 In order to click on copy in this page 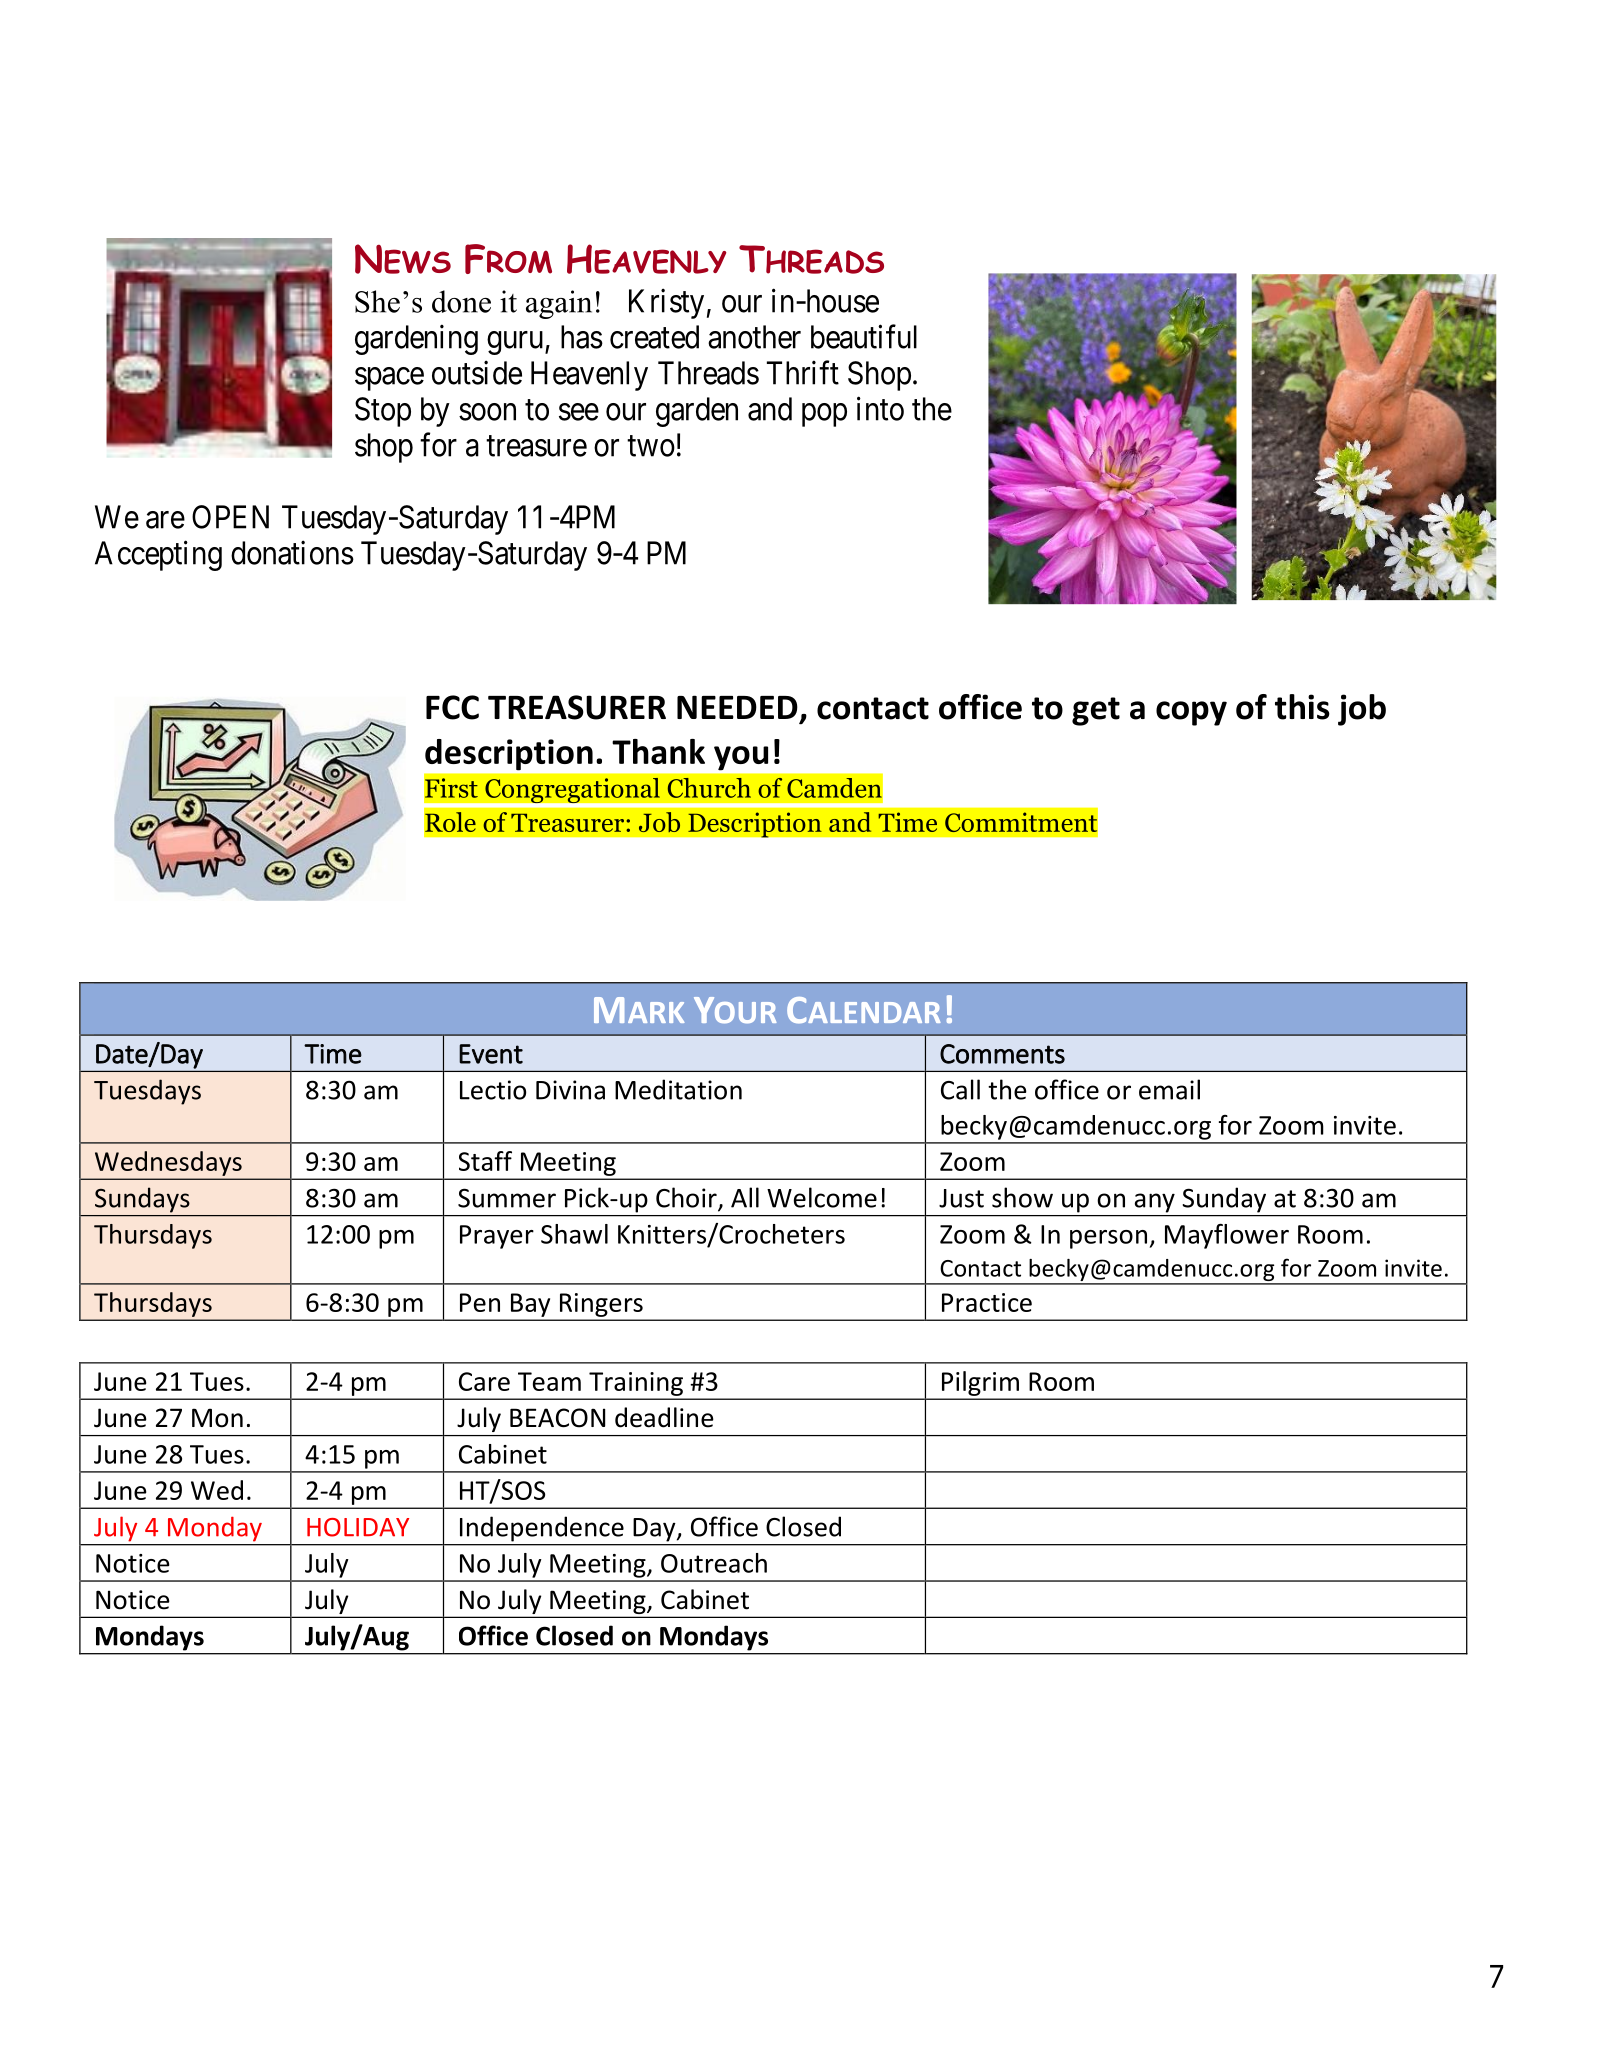, I will do `click(1191, 713)`.
